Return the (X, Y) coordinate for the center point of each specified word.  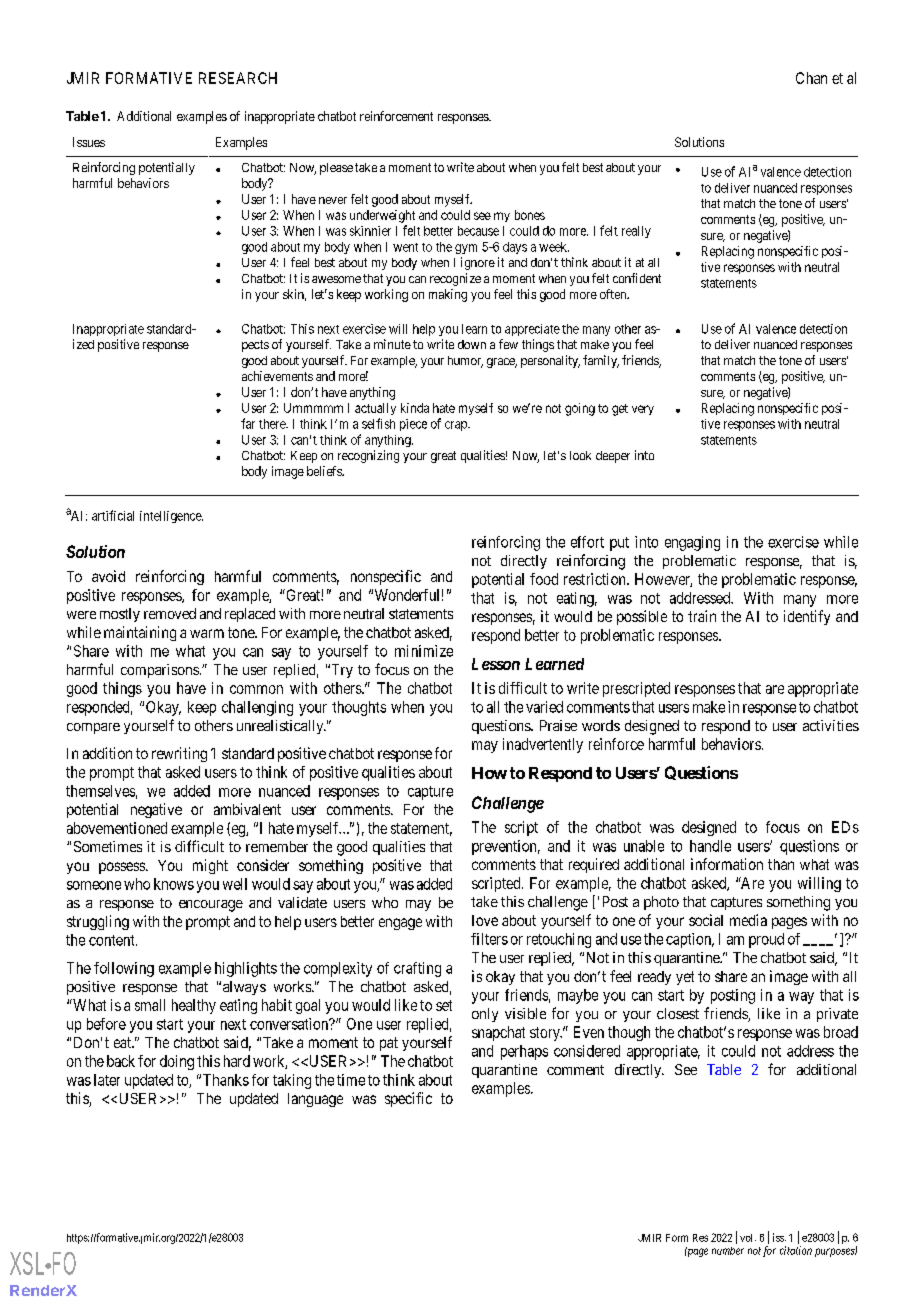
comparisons (160, 671)
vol (748, 1238)
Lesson (496, 664)
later (107, 1080)
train (702, 616)
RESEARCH (238, 78)
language (315, 1100)
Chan (811, 78)
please (336, 169)
